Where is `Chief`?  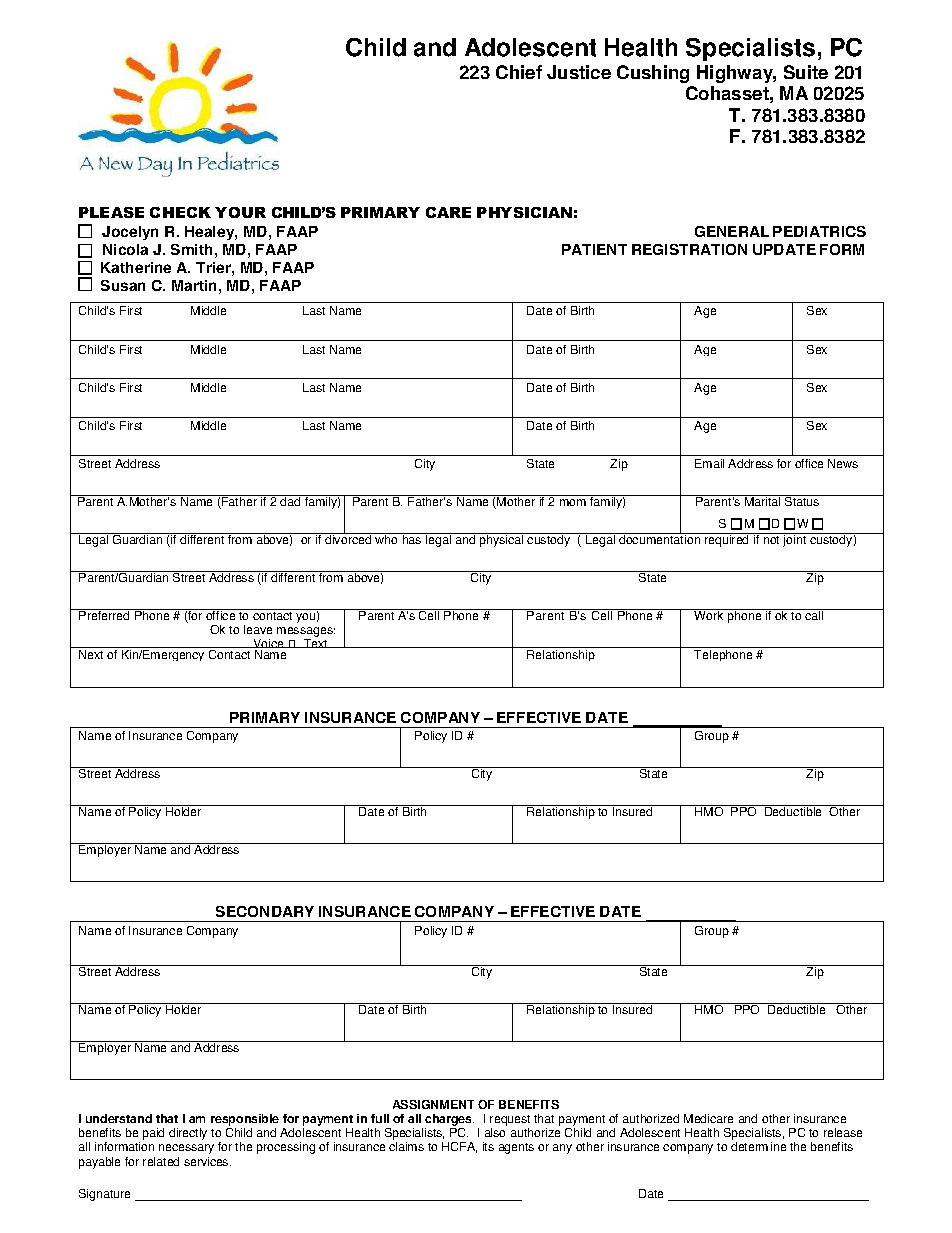 Chief is located at coordinates (519, 72).
